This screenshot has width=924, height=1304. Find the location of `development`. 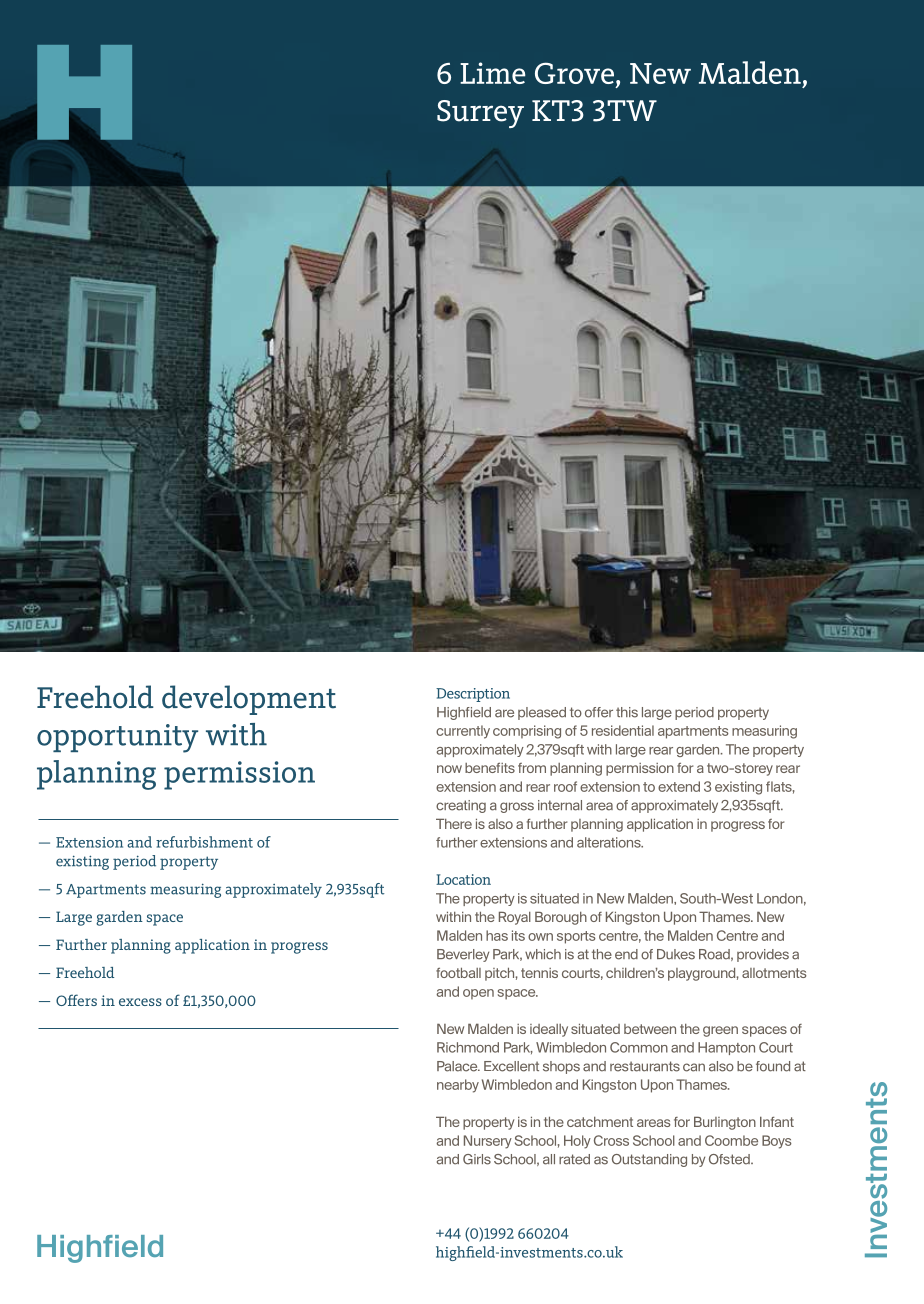

development is located at coordinates (249, 700).
